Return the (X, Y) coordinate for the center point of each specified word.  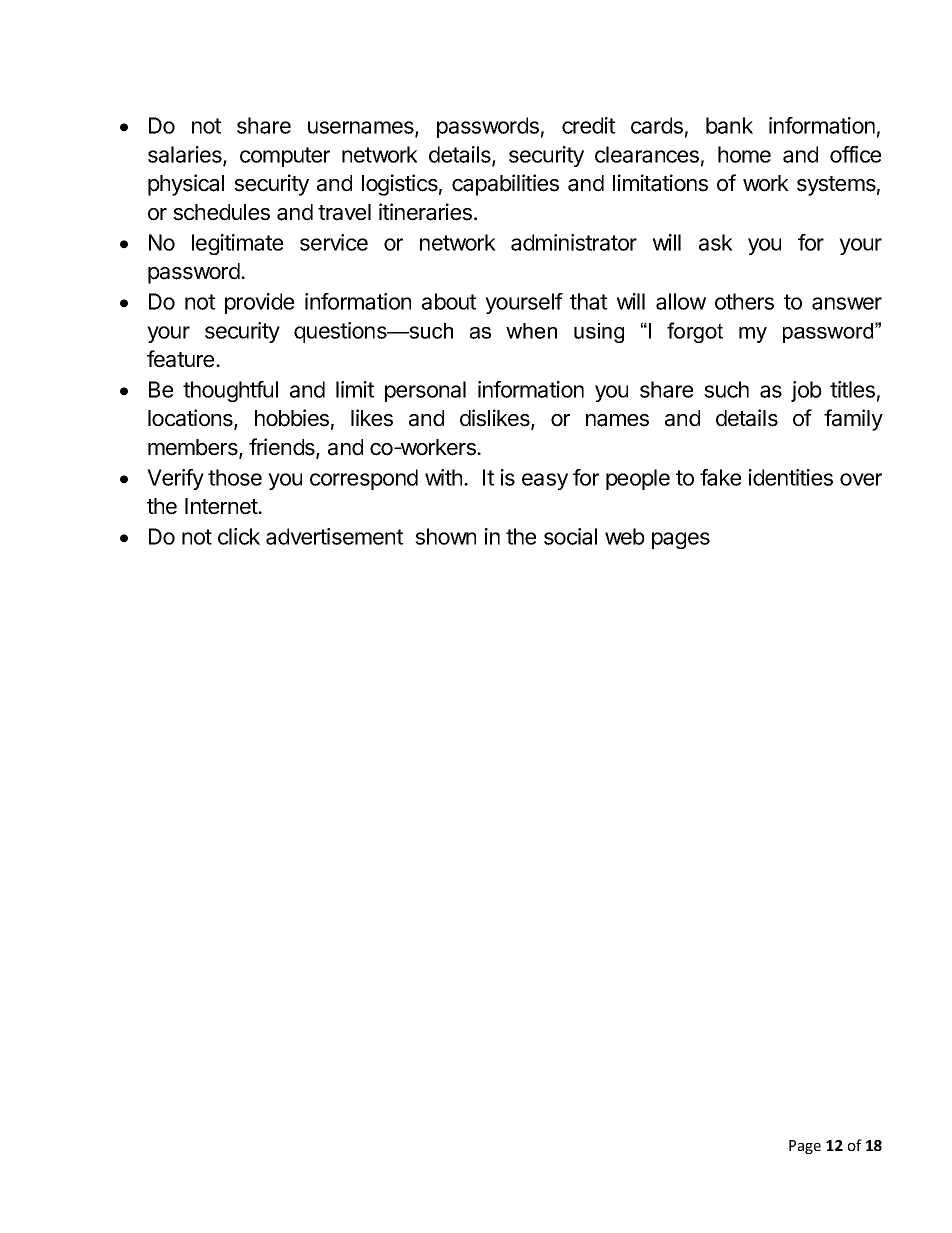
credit (588, 125)
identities (791, 477)
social (570, 536)
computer (285, 157)
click (239, 536)
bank (729, 125)
